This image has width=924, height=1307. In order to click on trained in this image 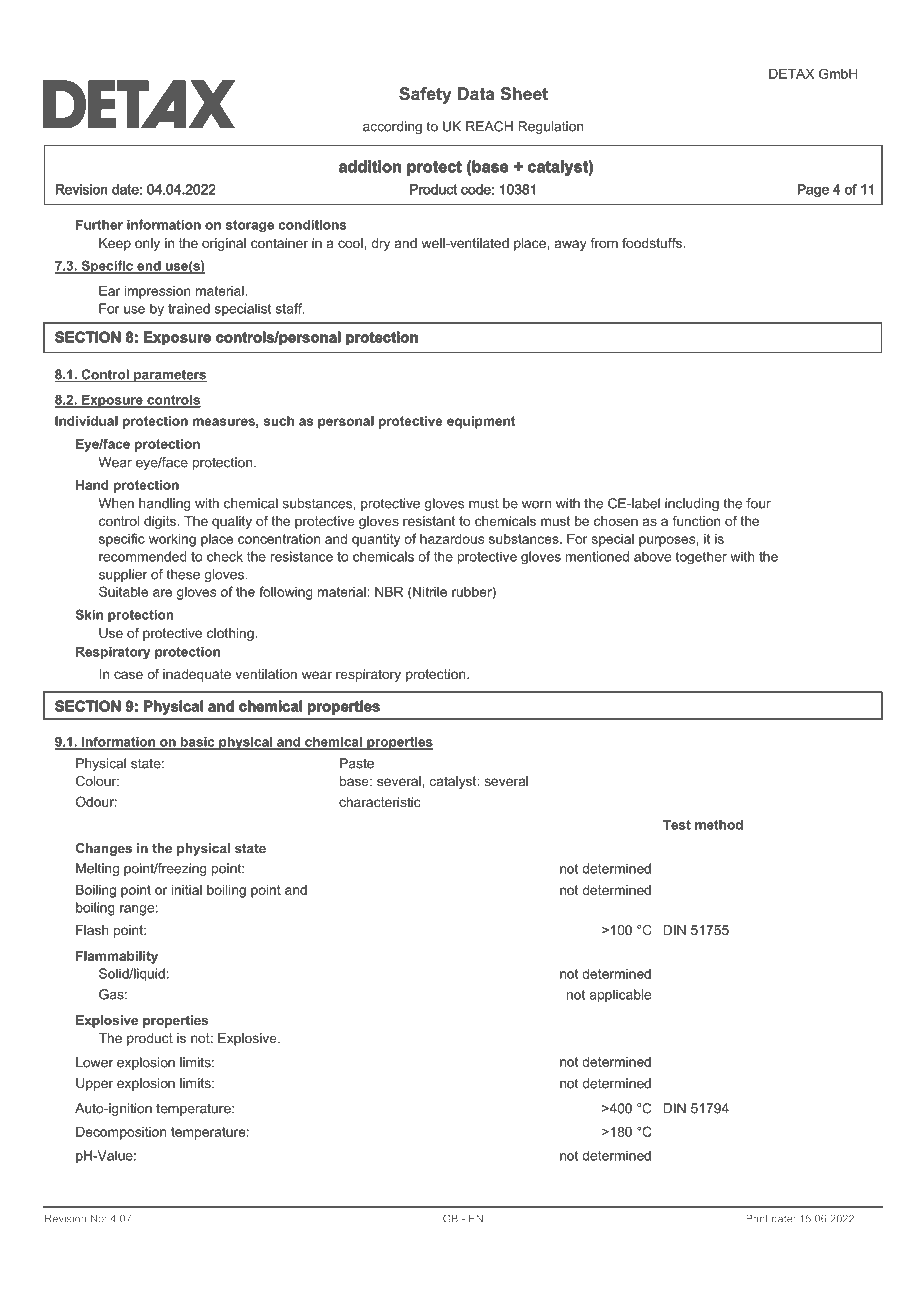, I will do `click(189, 308)`.
